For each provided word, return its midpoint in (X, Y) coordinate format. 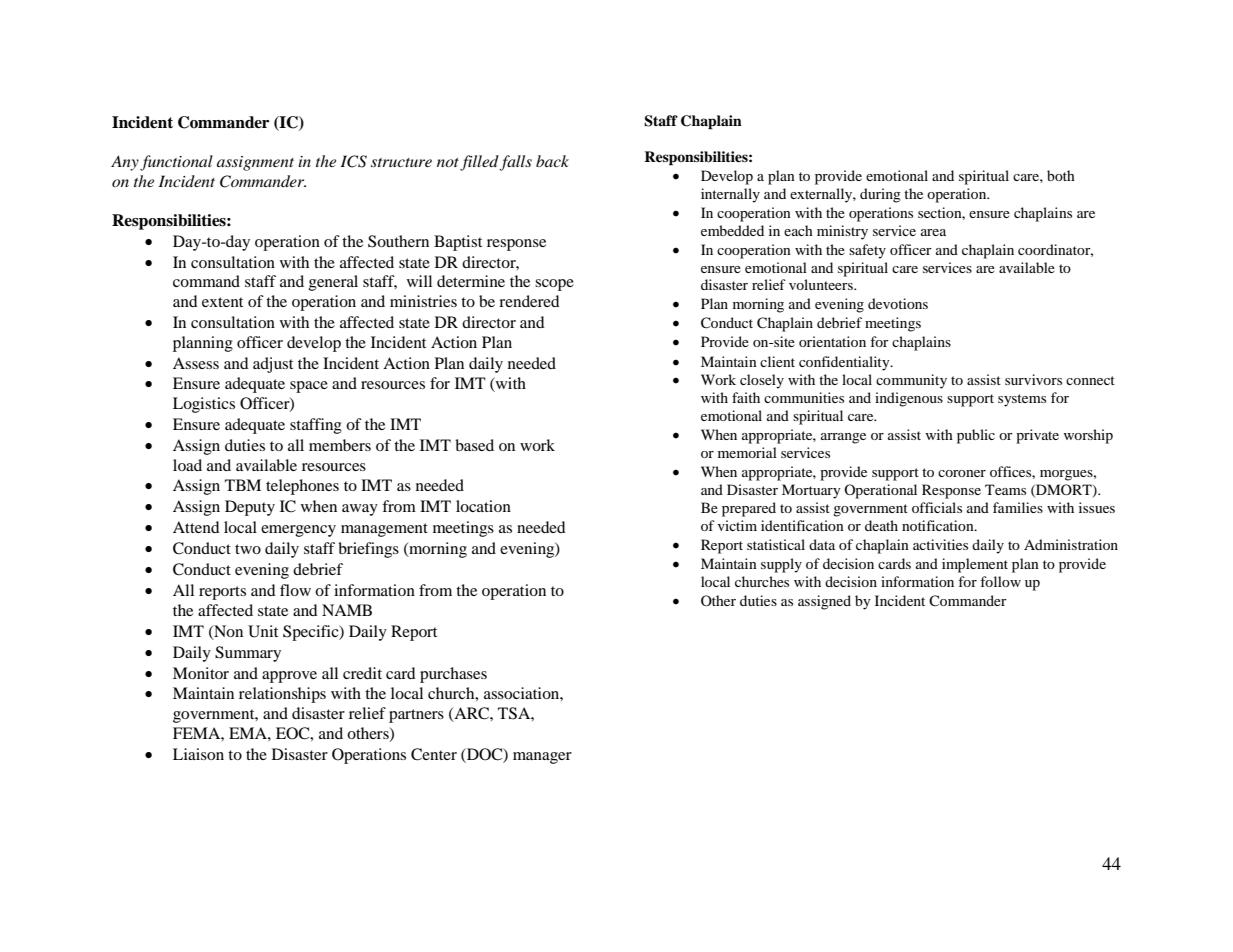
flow (295, 590)
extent (222, 302)
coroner (962, 473)
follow (1000, 581)
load (187, 465)
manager (542, 758)
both (1061, 175)
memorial (747, 452)
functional (176, 163)
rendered (529, 301)
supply (781, 565)
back (552, 161)
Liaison (198, 754)
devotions (898, 303)
